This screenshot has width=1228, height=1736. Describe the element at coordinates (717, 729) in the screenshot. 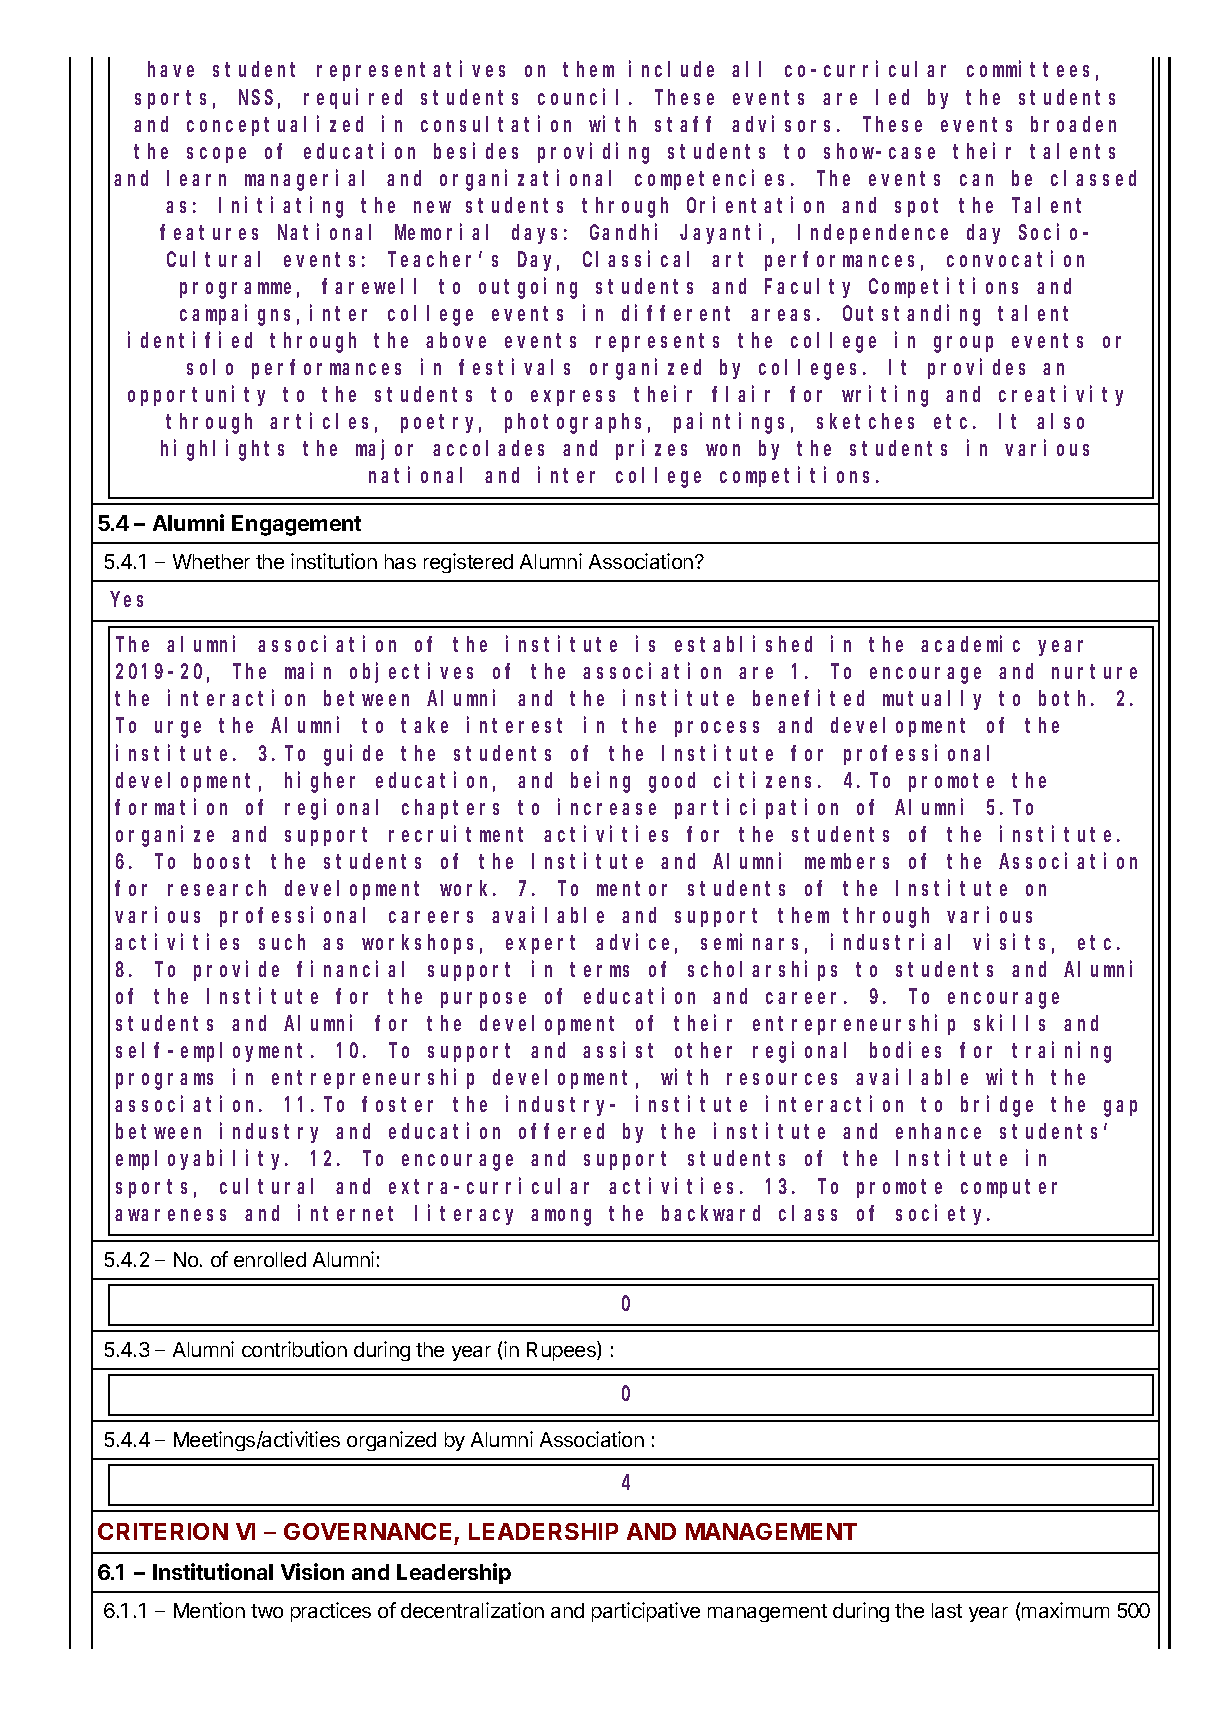

I see `process` at that location.
